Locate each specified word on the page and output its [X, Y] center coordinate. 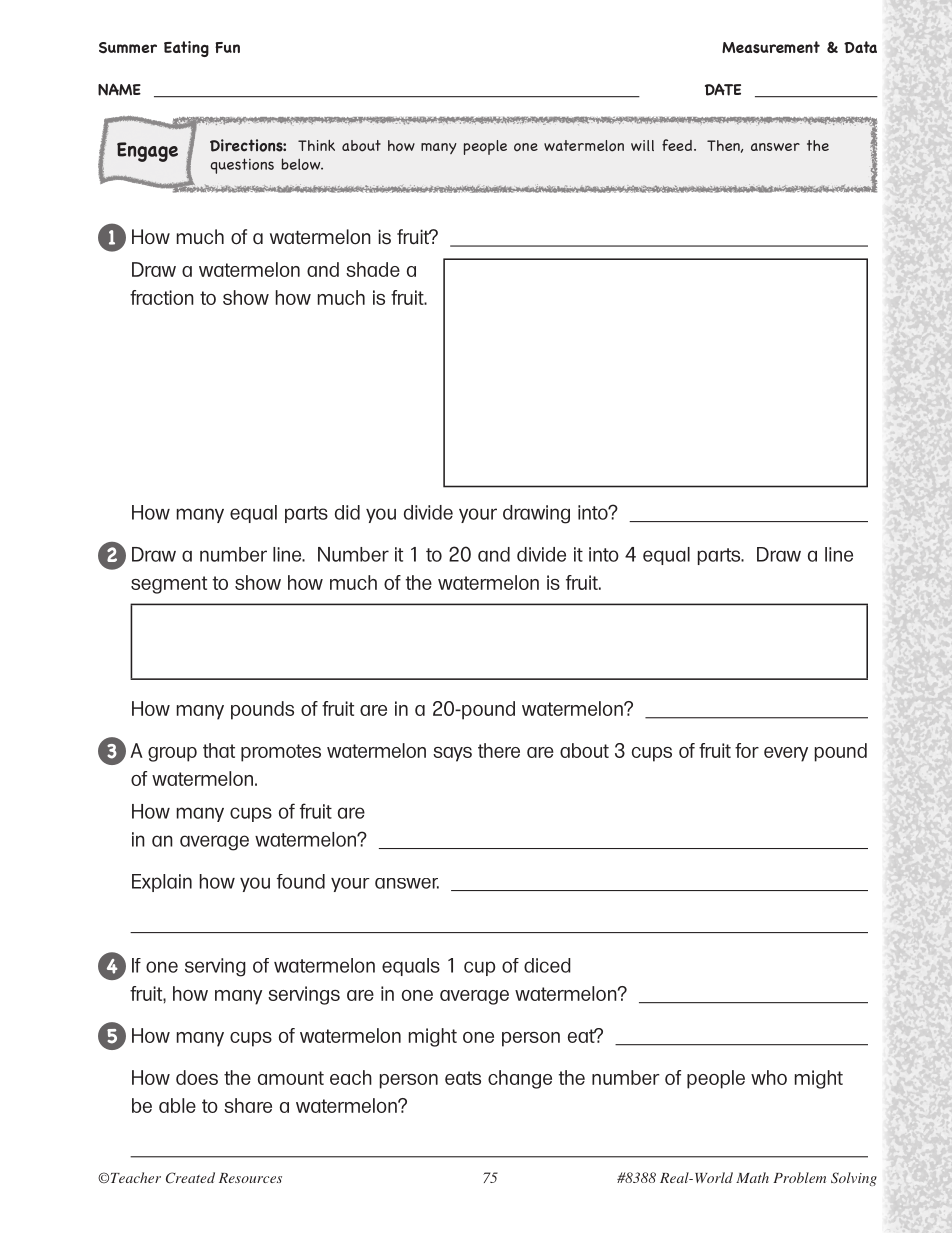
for [747, 750]
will [642, 145]
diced [547, 965]
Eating [186, 49]
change [520, 1079]
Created [190, 1178]
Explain [162, 883]
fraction [162, 297]
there [499, 750]
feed [677, 145]
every [786, 754]
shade [373, 269]
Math [752, 1177]
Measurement [771, 47]
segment [169, 585]
